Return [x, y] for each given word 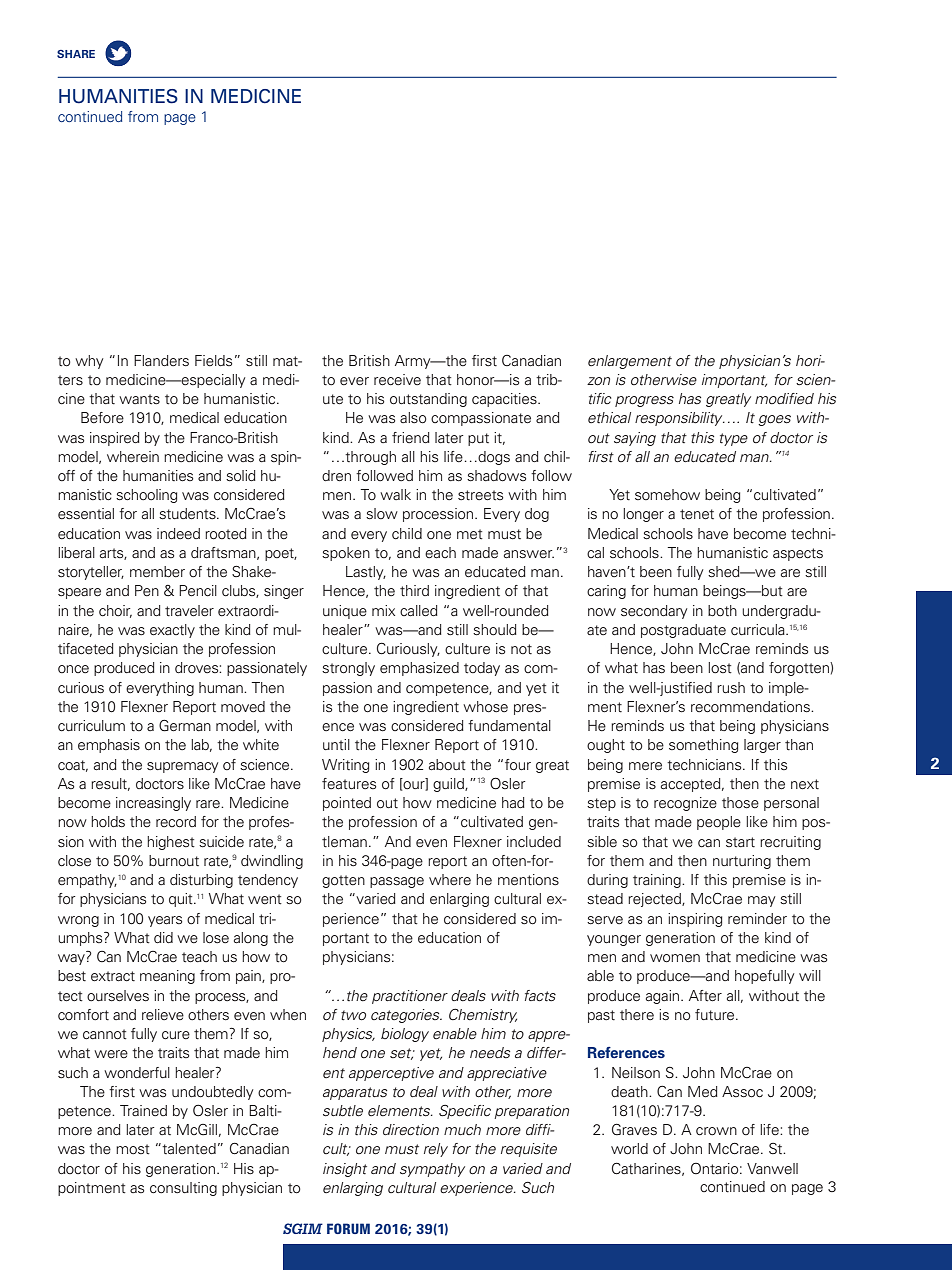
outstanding [428, 400]
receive [397, 380]
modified [784, 399]
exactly [172, 631]
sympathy [432, 1170]
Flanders [161, 361]
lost [720, 668]
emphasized [419, 669]
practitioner [410, 997]
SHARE [76, 54]
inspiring [695, 920]
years [165, 921]
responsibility [680, 419]
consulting [183, 1189]
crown [716, 1131]
